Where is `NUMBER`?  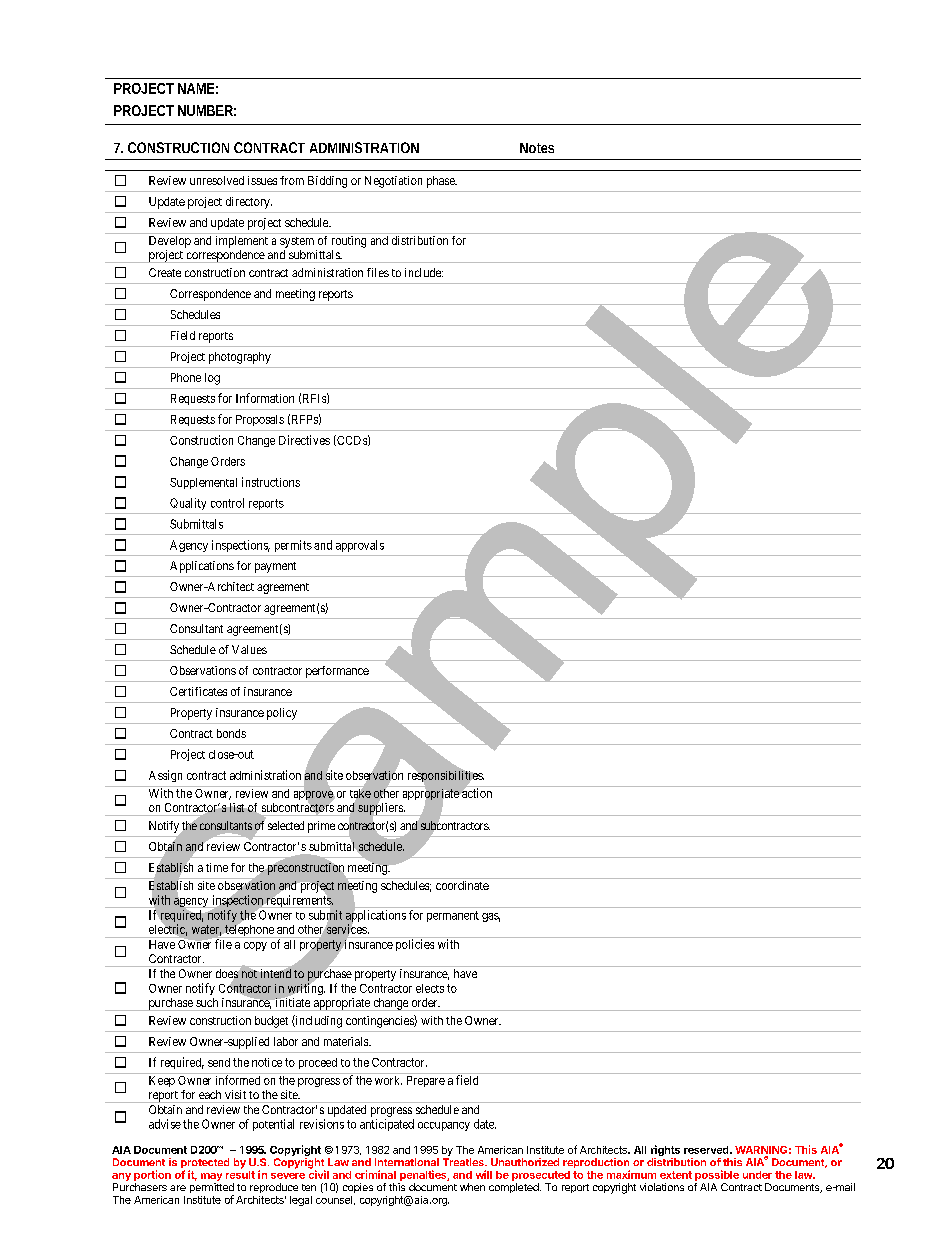
NUMBER is located at coordinates (205, 110).
